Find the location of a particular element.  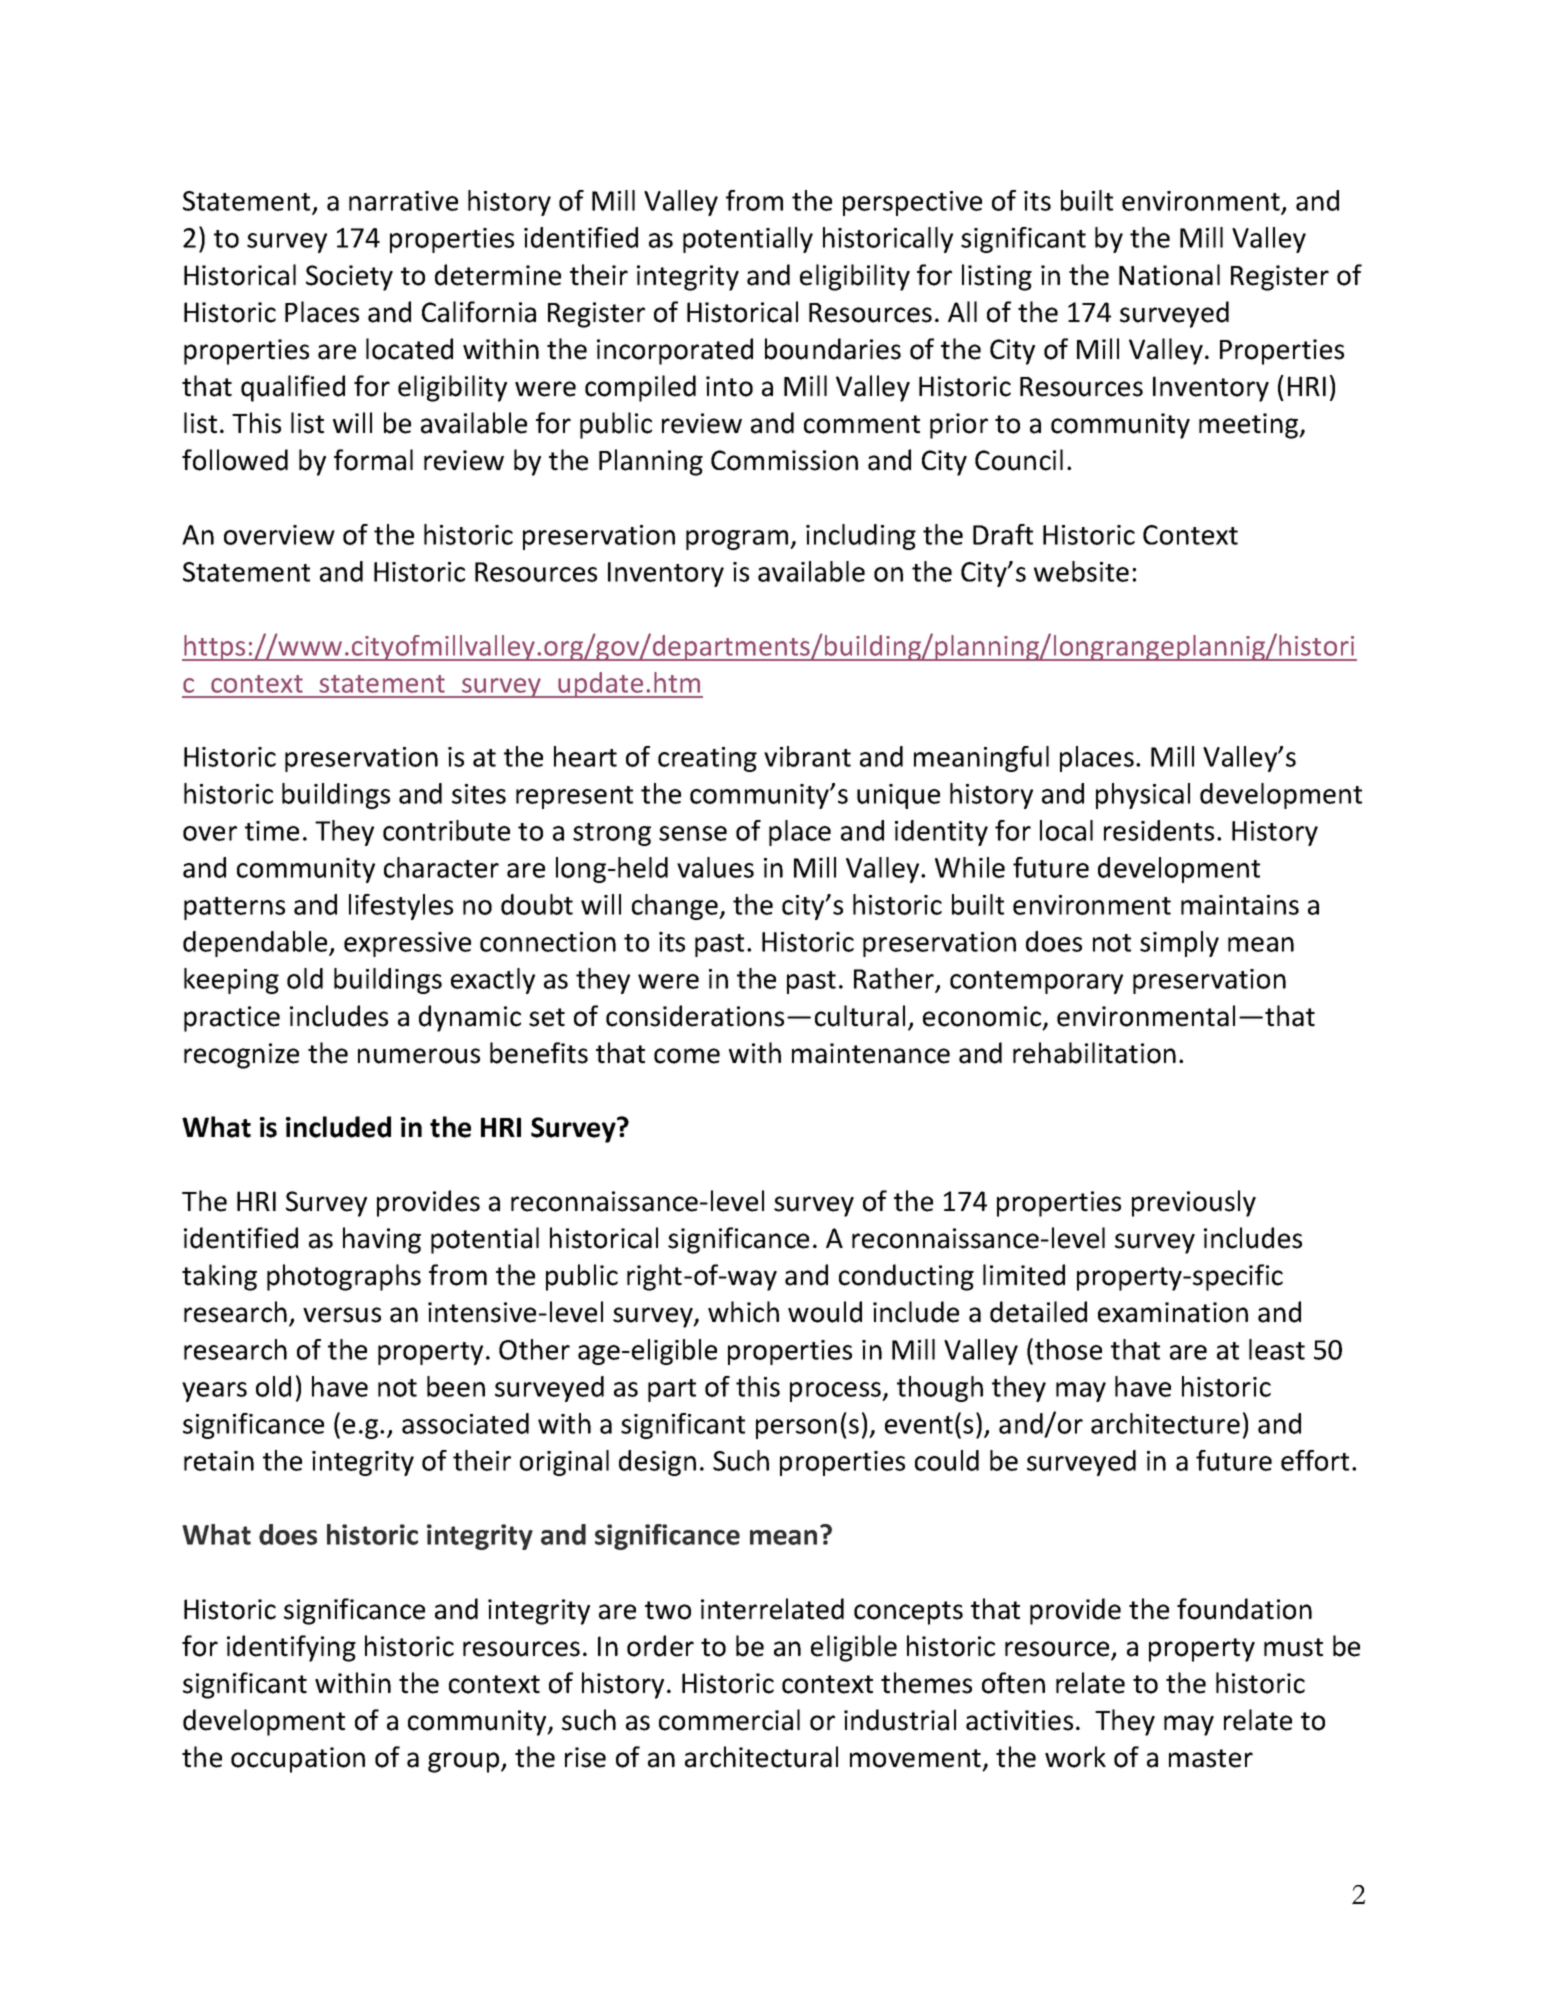

Rather is located at coordinates (895, 980).
